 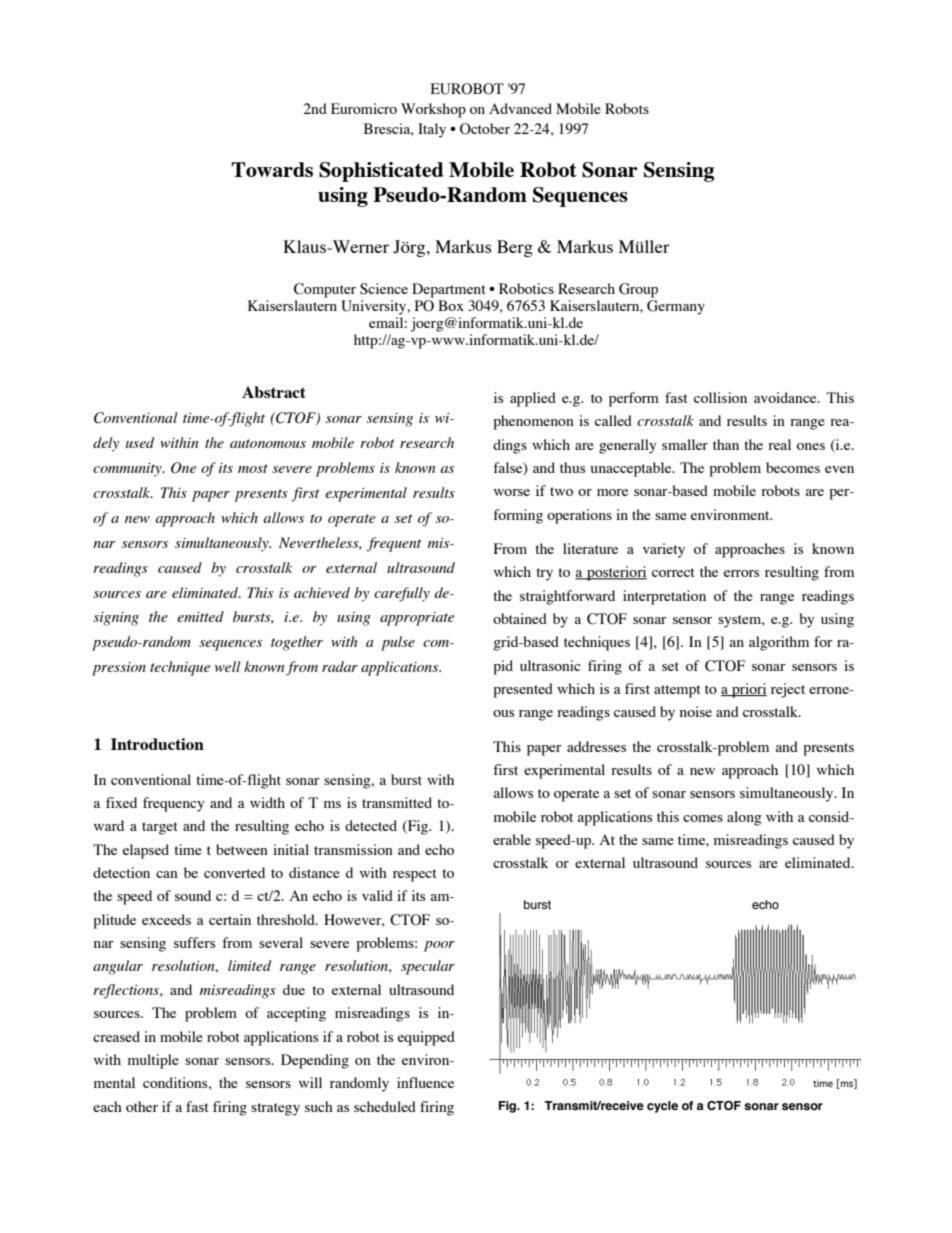 What do you see at coordinates (253, 468) in the screenshot?
I see `most` at bounding box center [253, 468].
